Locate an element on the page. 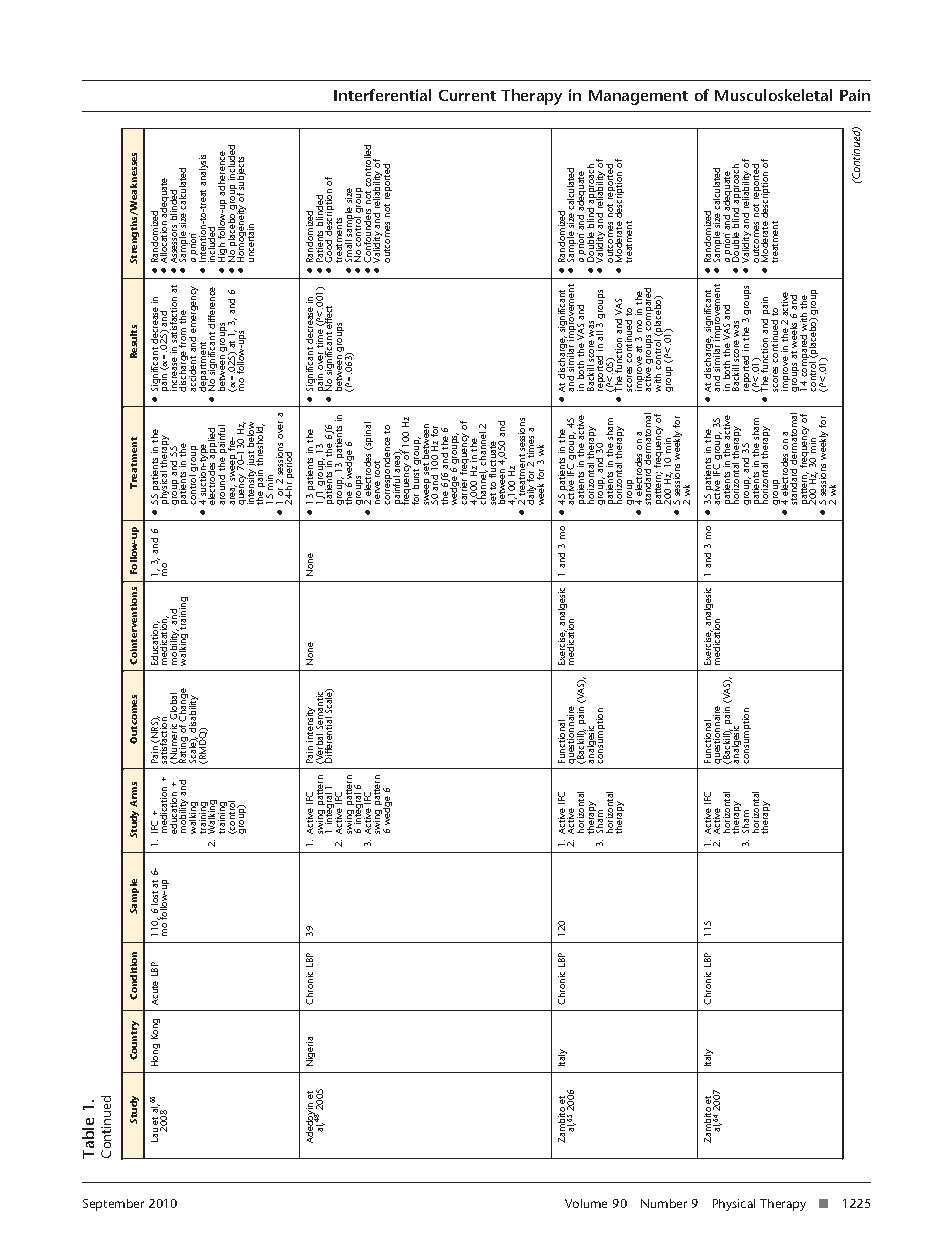 The width and height of the image is (952, 1256). Current is located at coordinates (467, 95).
